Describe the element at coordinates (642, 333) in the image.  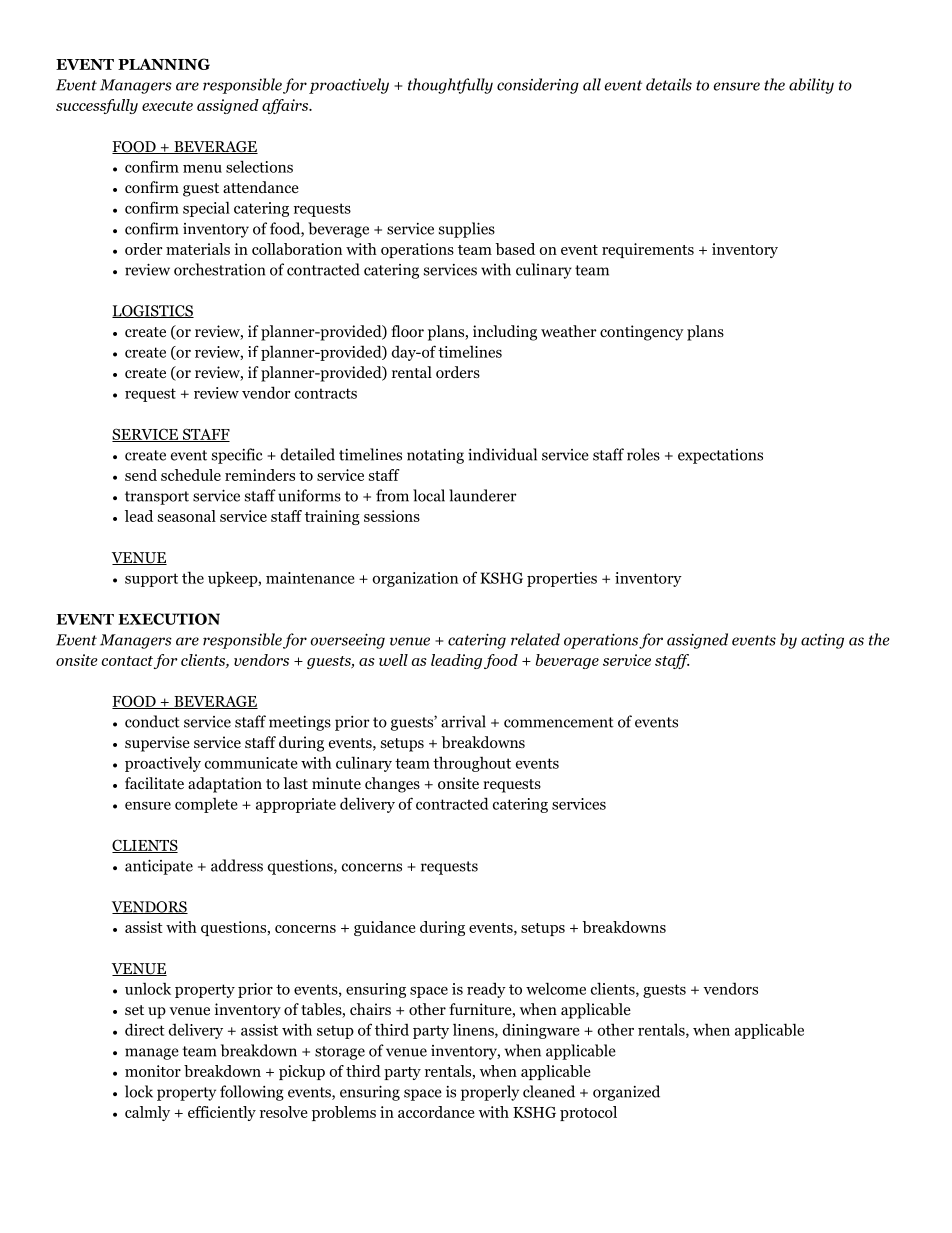
I see `contingency` at that location.
